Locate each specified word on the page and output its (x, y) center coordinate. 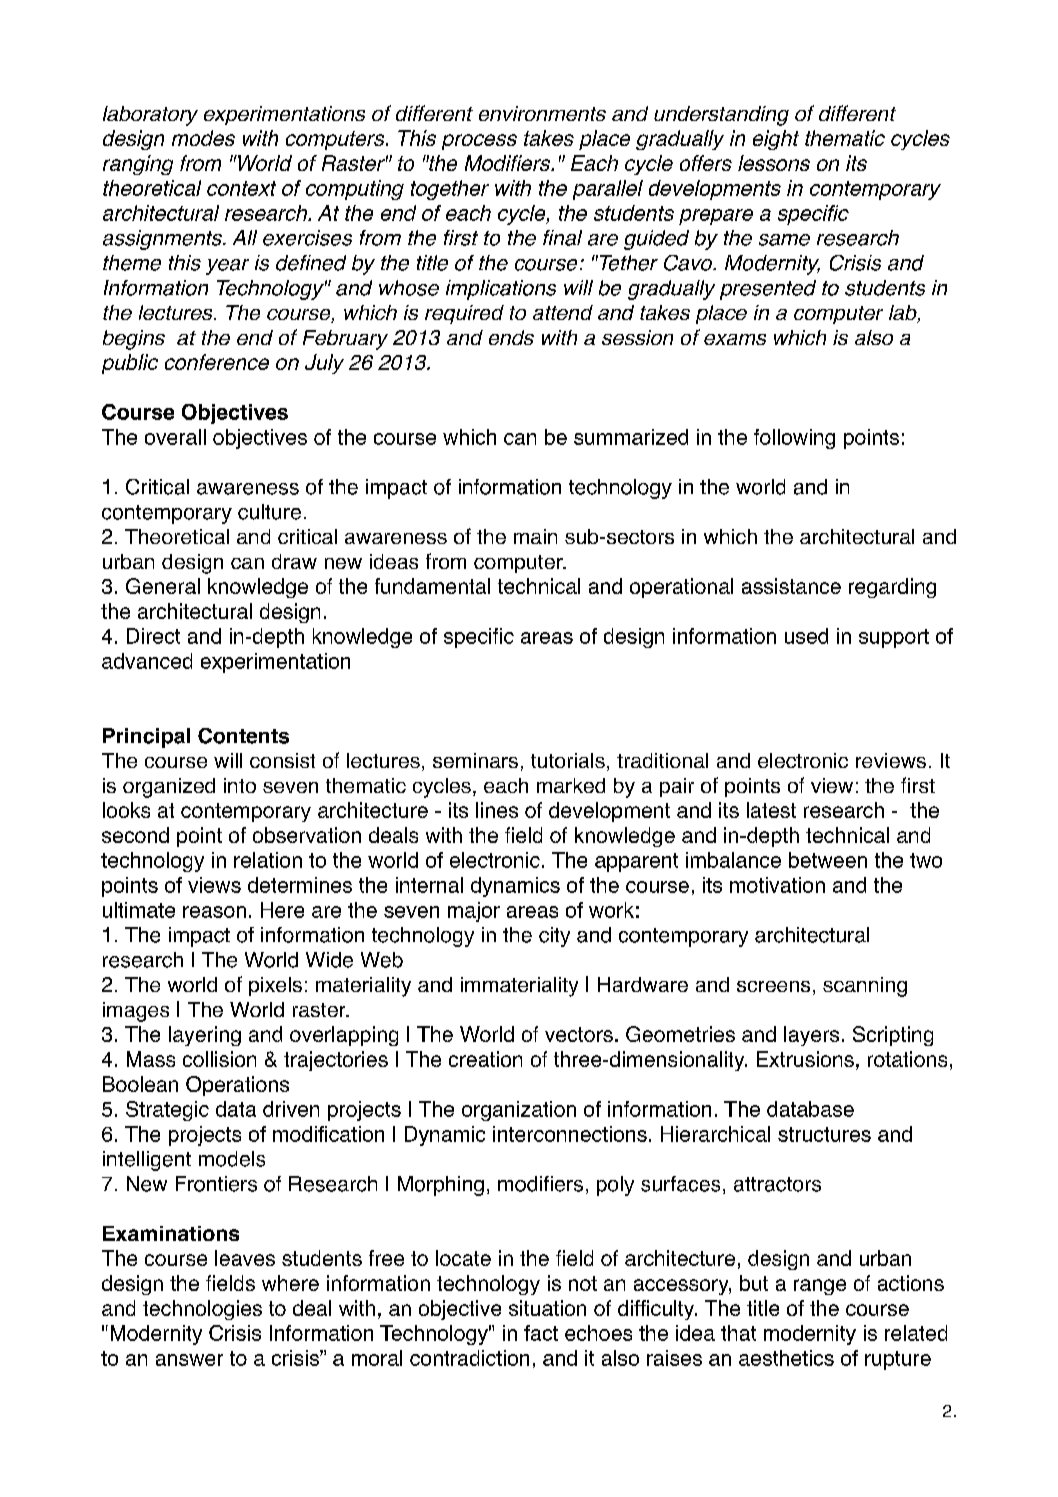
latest (771, 810)
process (479, 142)
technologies (202, 1310)
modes (203, 138)
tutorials (568, 760)
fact (541, 1333)
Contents (243, 736)
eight (776, 140)
